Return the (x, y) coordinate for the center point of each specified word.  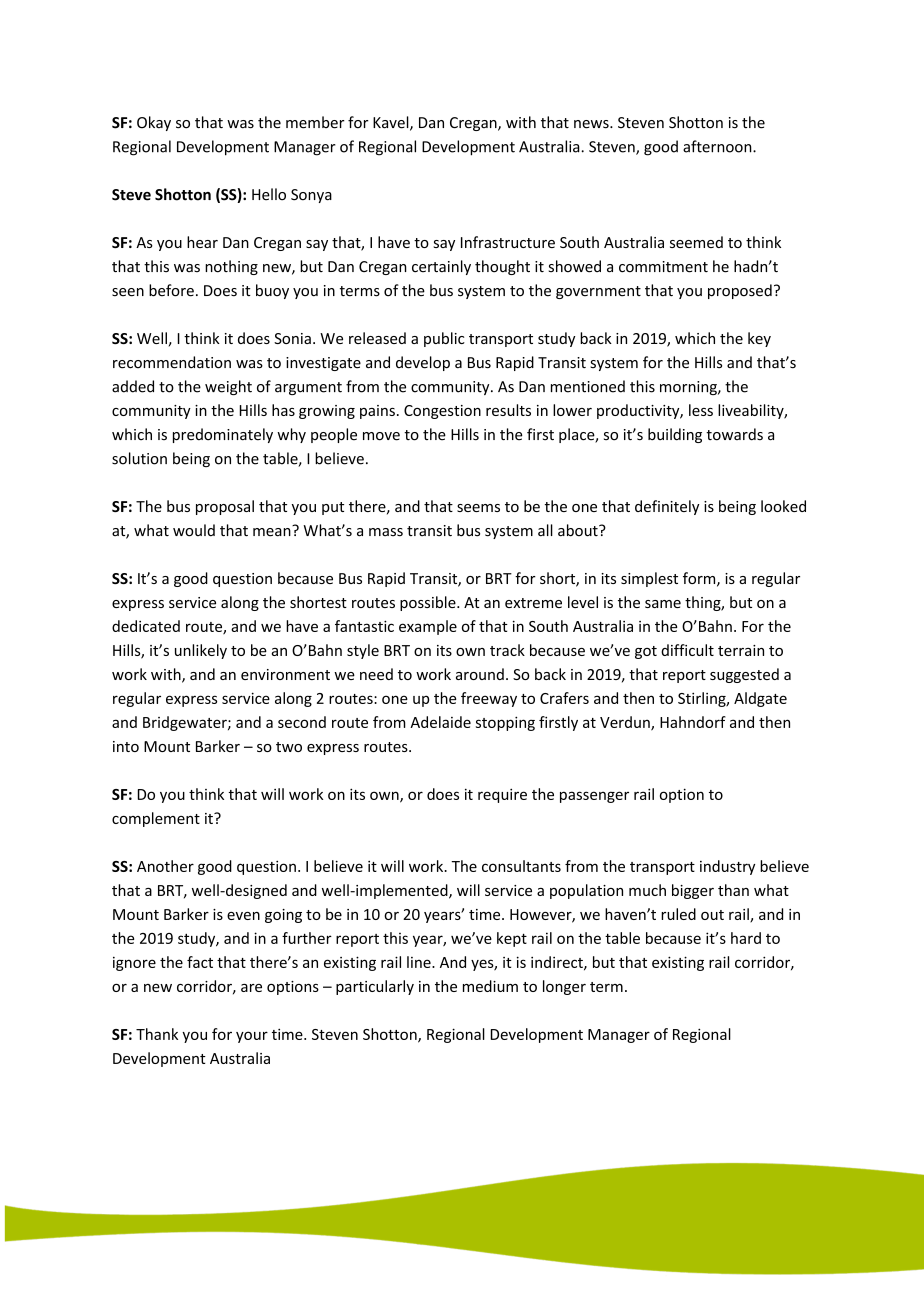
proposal (225, 507)
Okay (154, 123)
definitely (667, 507)
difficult (687, 650)
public (444, 339)
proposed (740, 291)
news (592, 124)
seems (478, 508)
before (171, 290)
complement (156, 819)
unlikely (201, 651)
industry (727, 867)
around (480, 674)
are (251, 988)
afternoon (718, 146)
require (502, 795)
